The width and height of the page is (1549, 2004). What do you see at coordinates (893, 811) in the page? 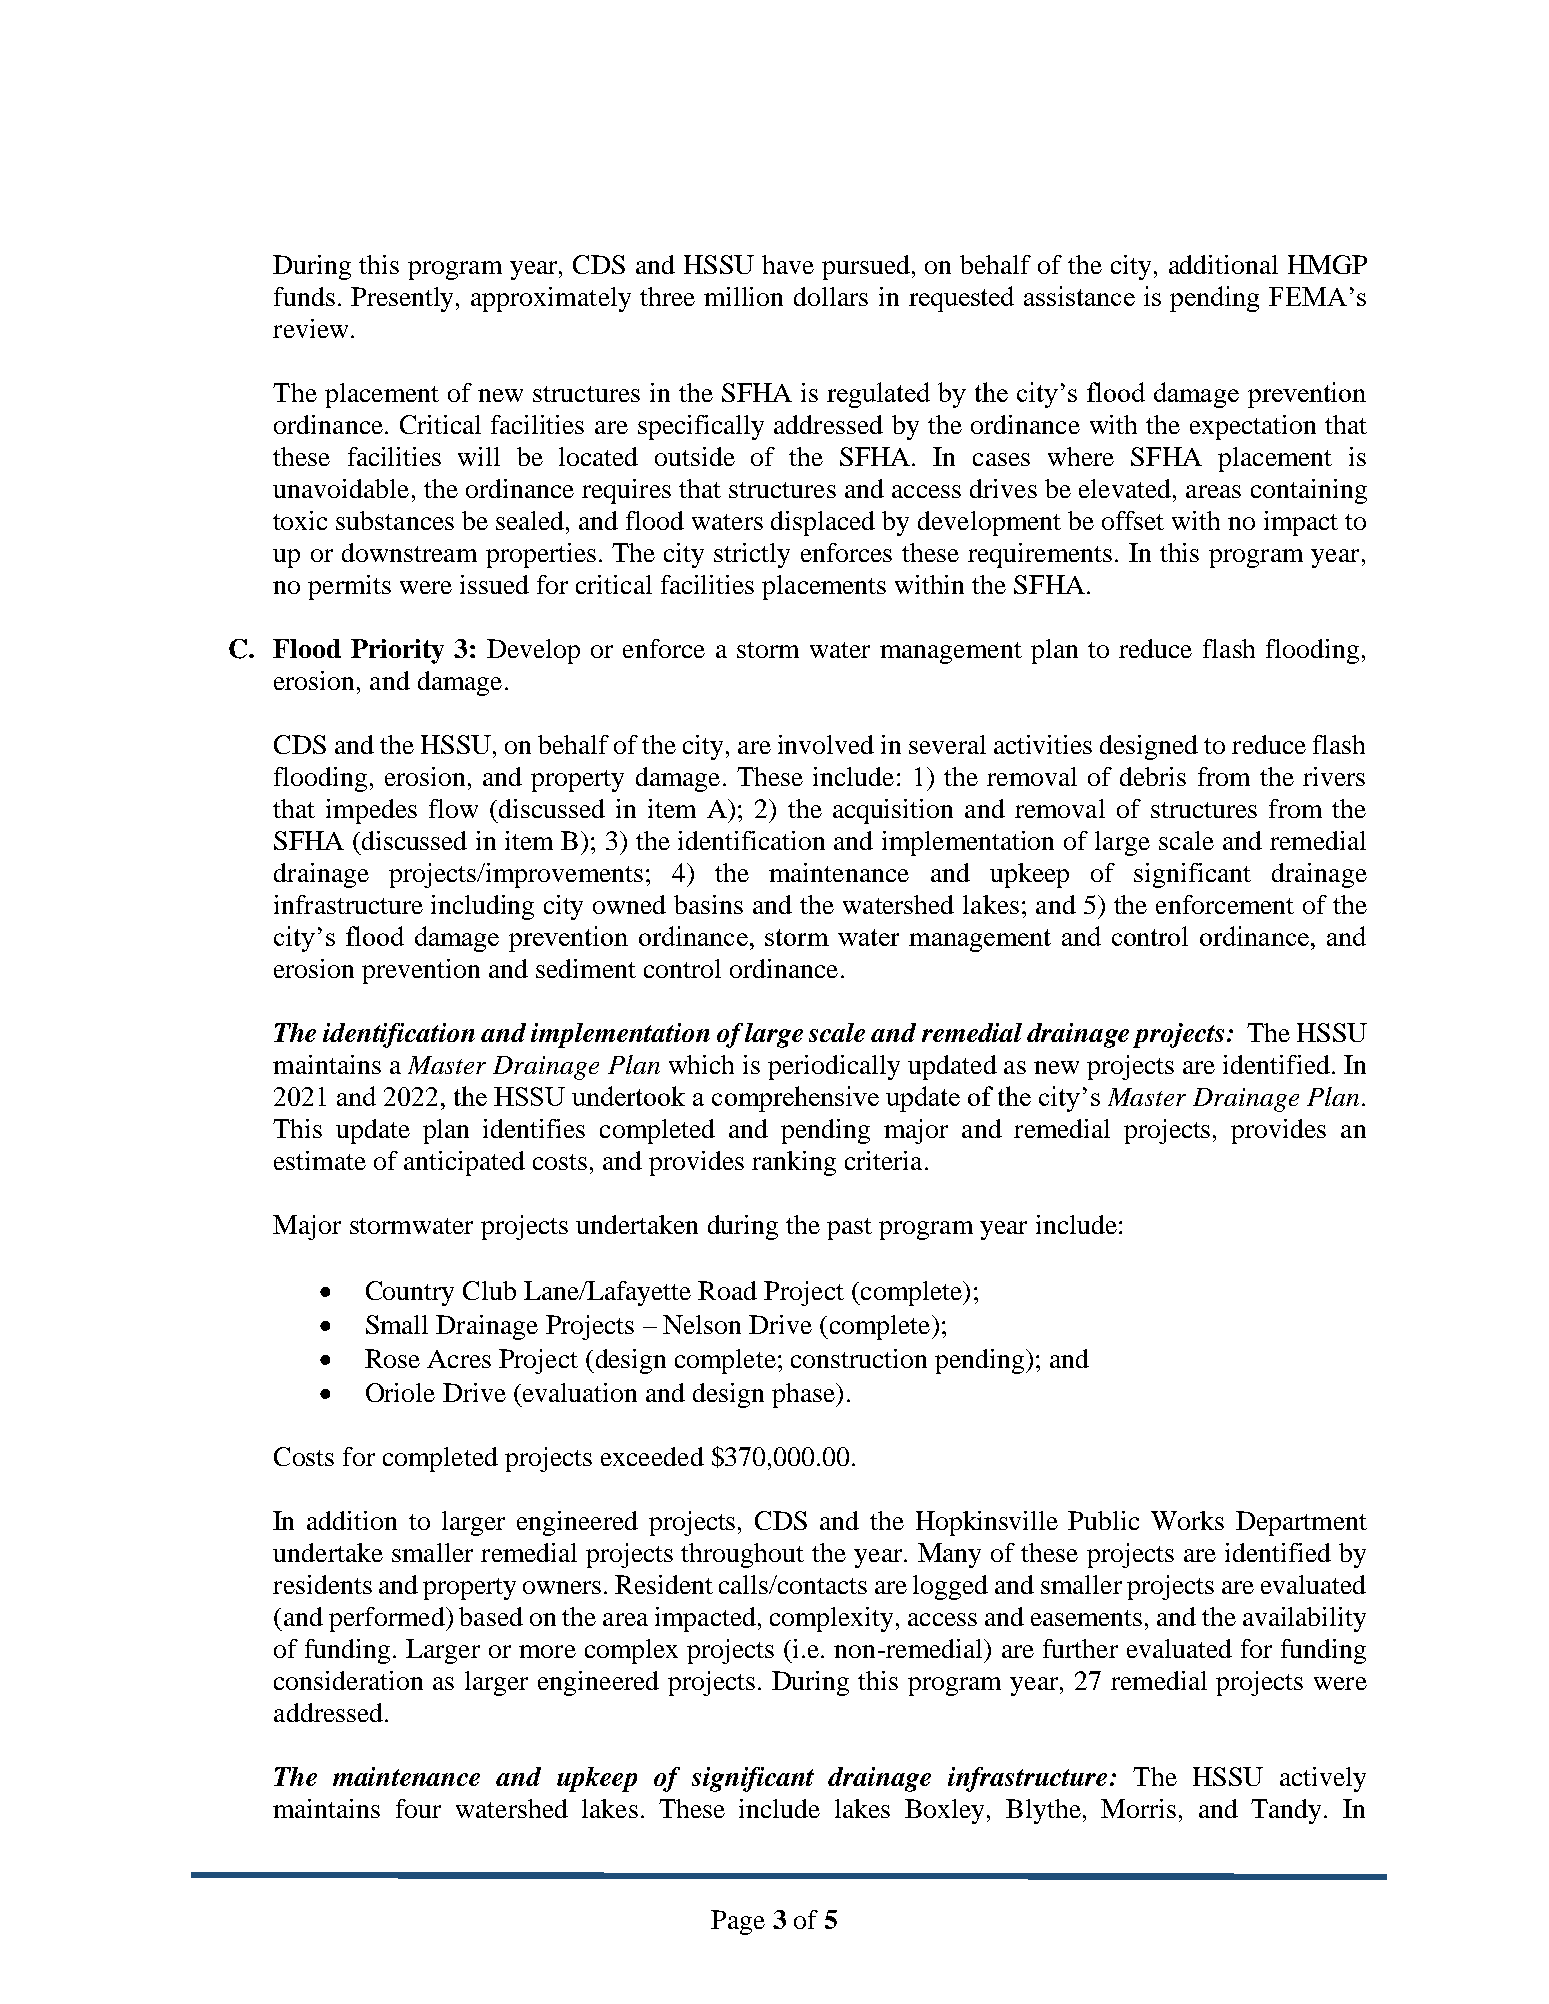
I see `acquisition` at bounding box center [893, 811].
